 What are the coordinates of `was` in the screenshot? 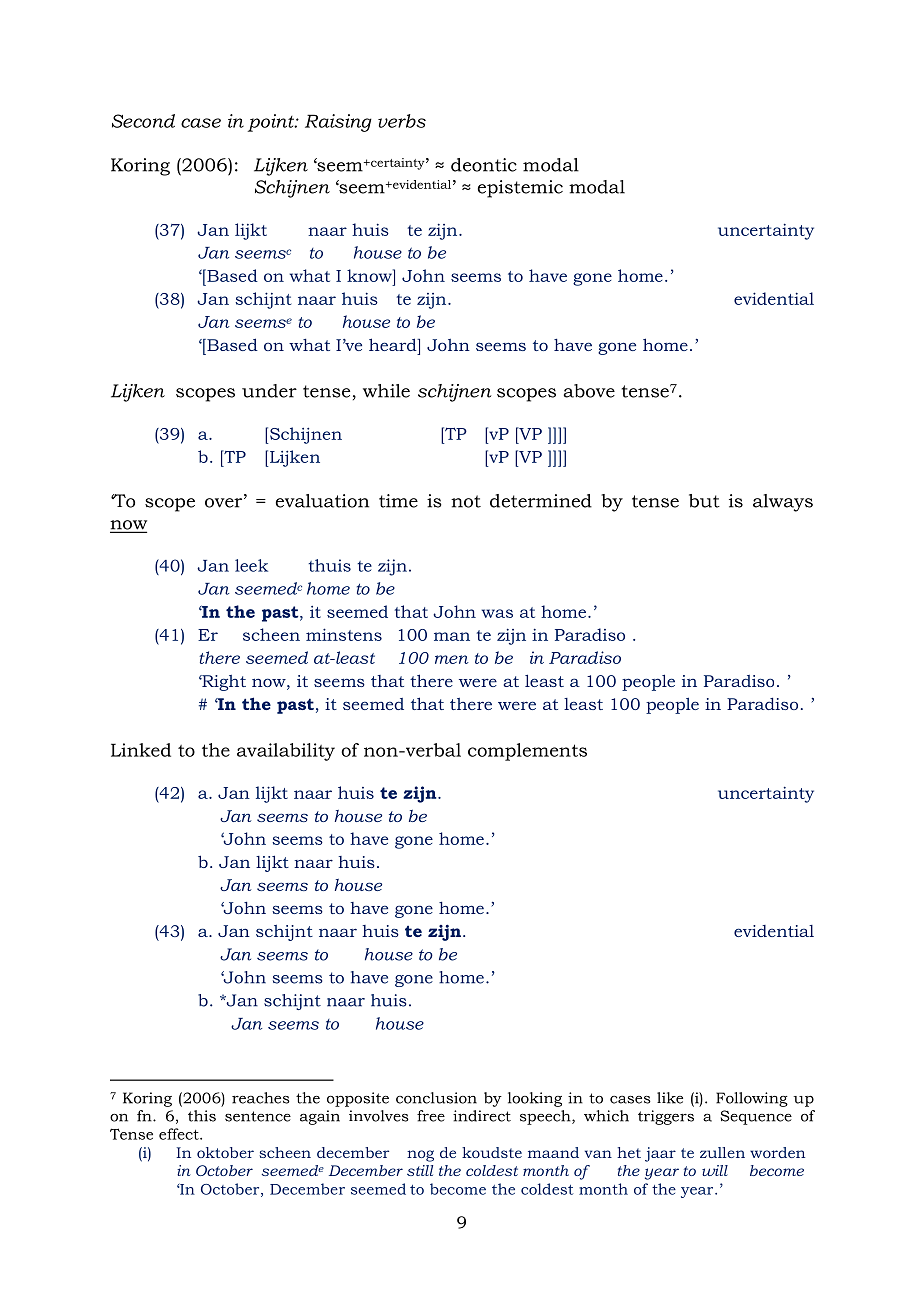 It's located at (497, 613).
